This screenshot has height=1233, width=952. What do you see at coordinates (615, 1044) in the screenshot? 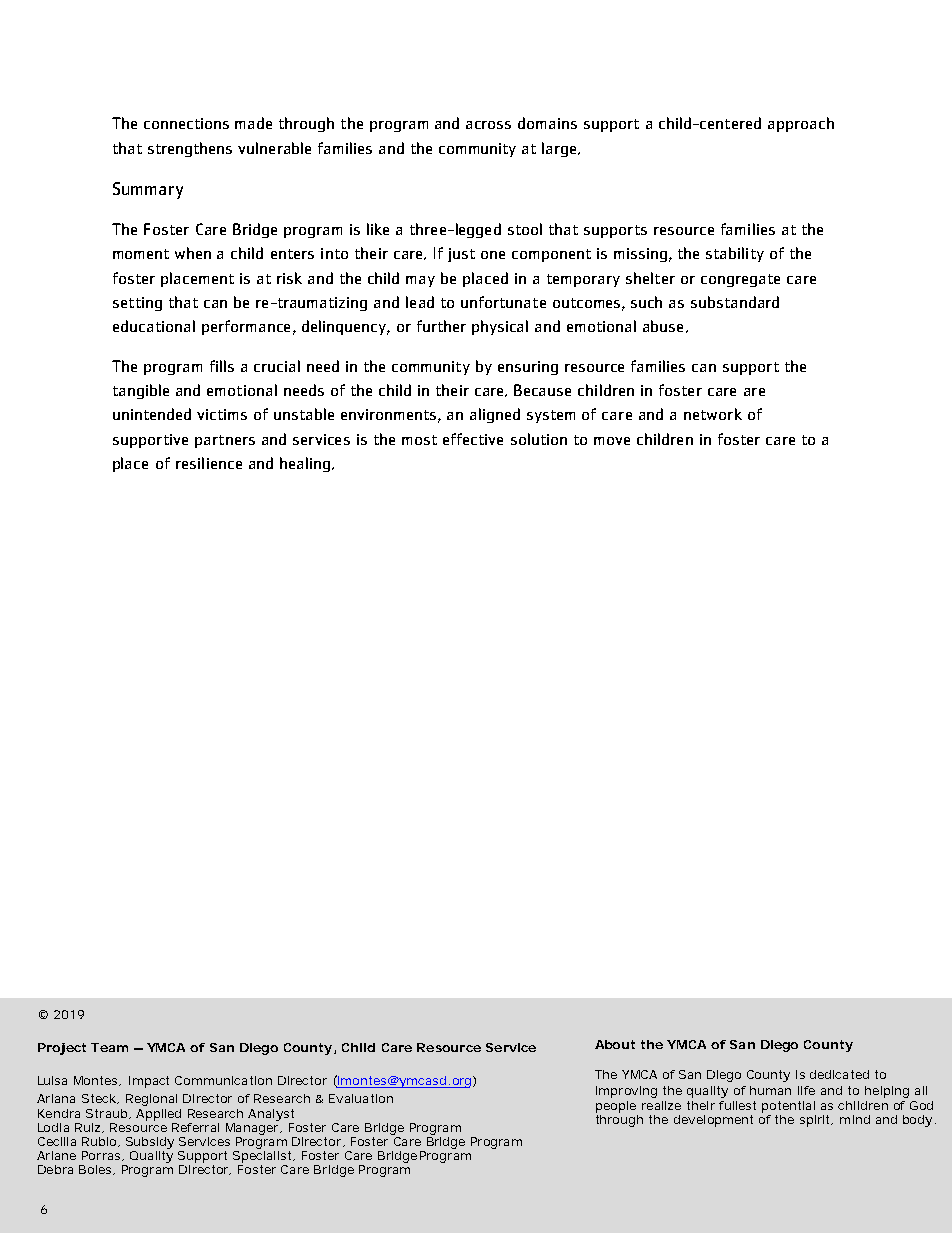
I see `About` at bounding box center [615, 1044].
